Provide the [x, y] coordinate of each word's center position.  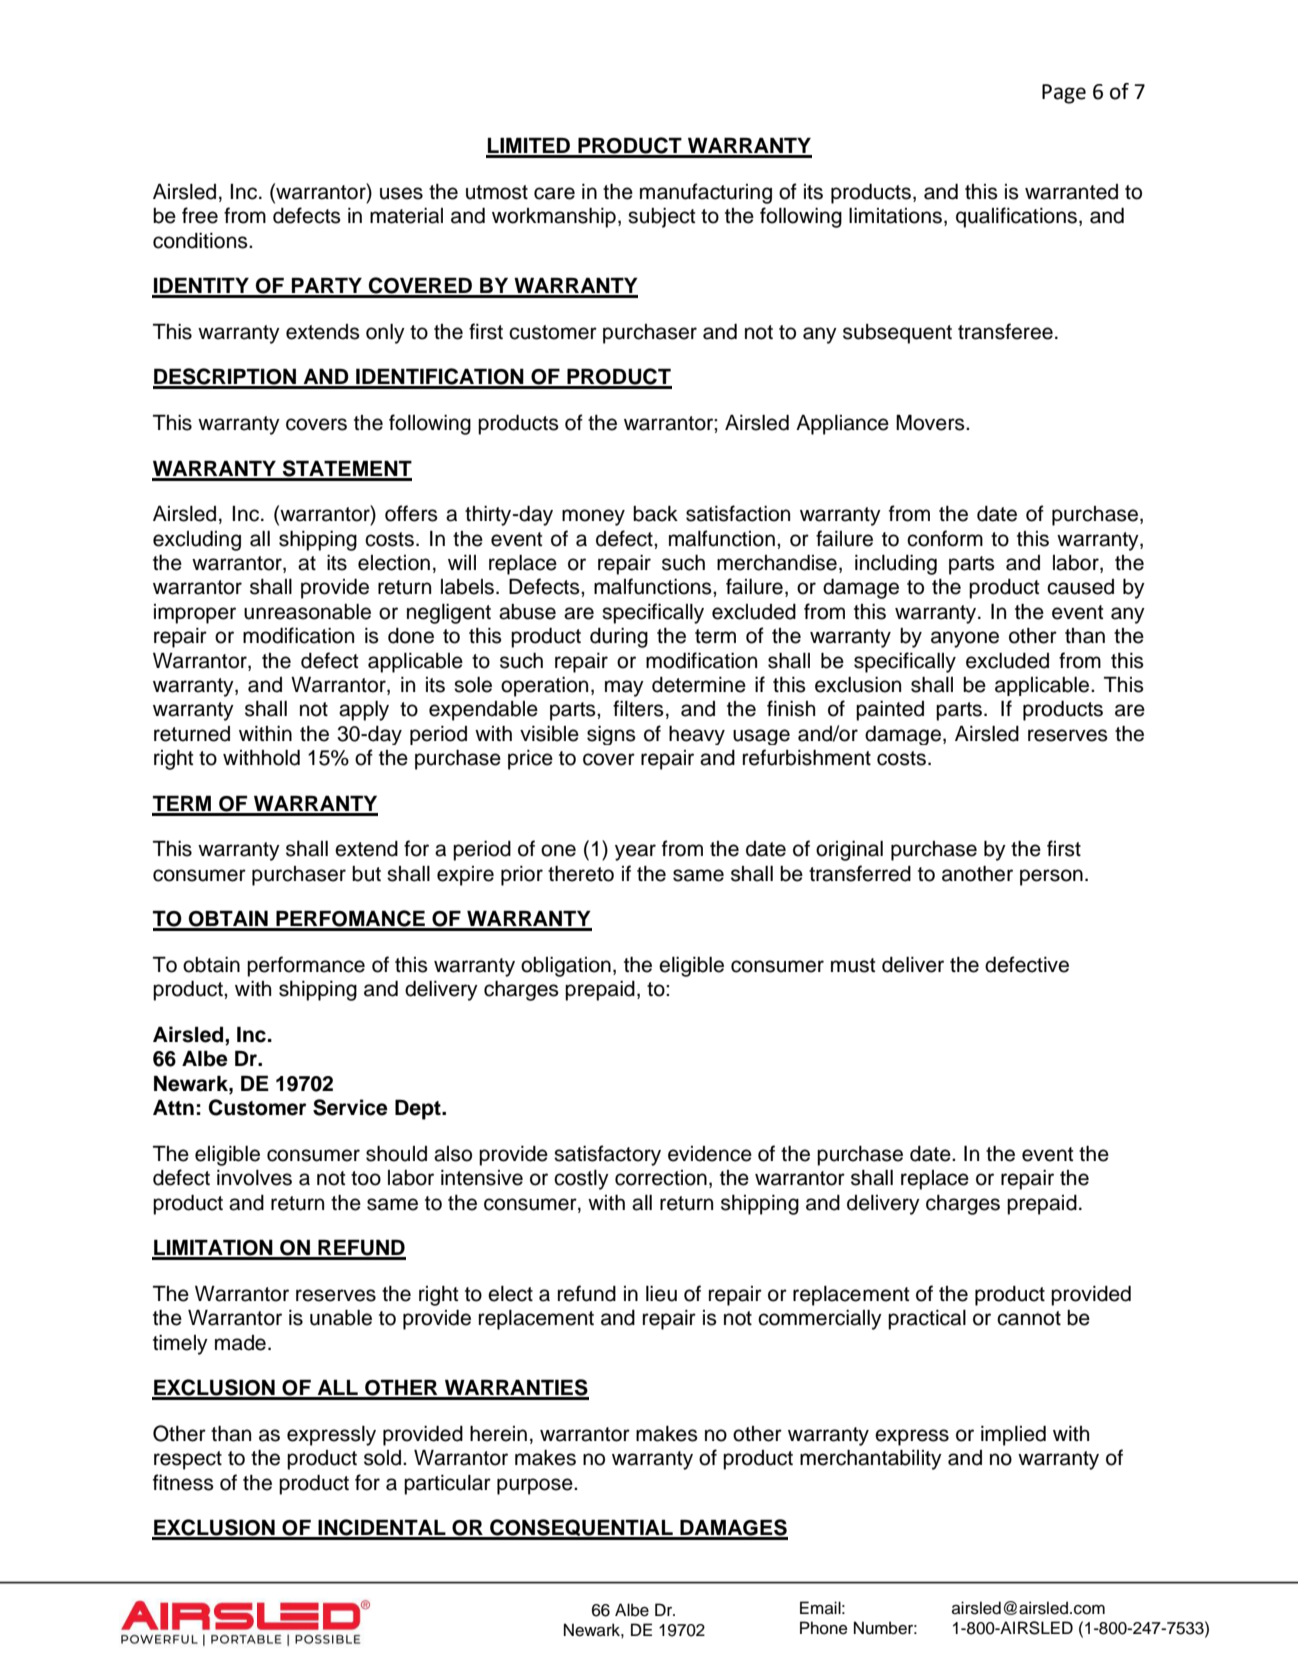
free [200, 215]
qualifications [1016, 217]
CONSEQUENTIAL [581, 1529]
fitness [183, 1482]
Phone [824, 1628]
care [554, 193]
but [366, 874]
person [1051, 877]
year [635, 852]
